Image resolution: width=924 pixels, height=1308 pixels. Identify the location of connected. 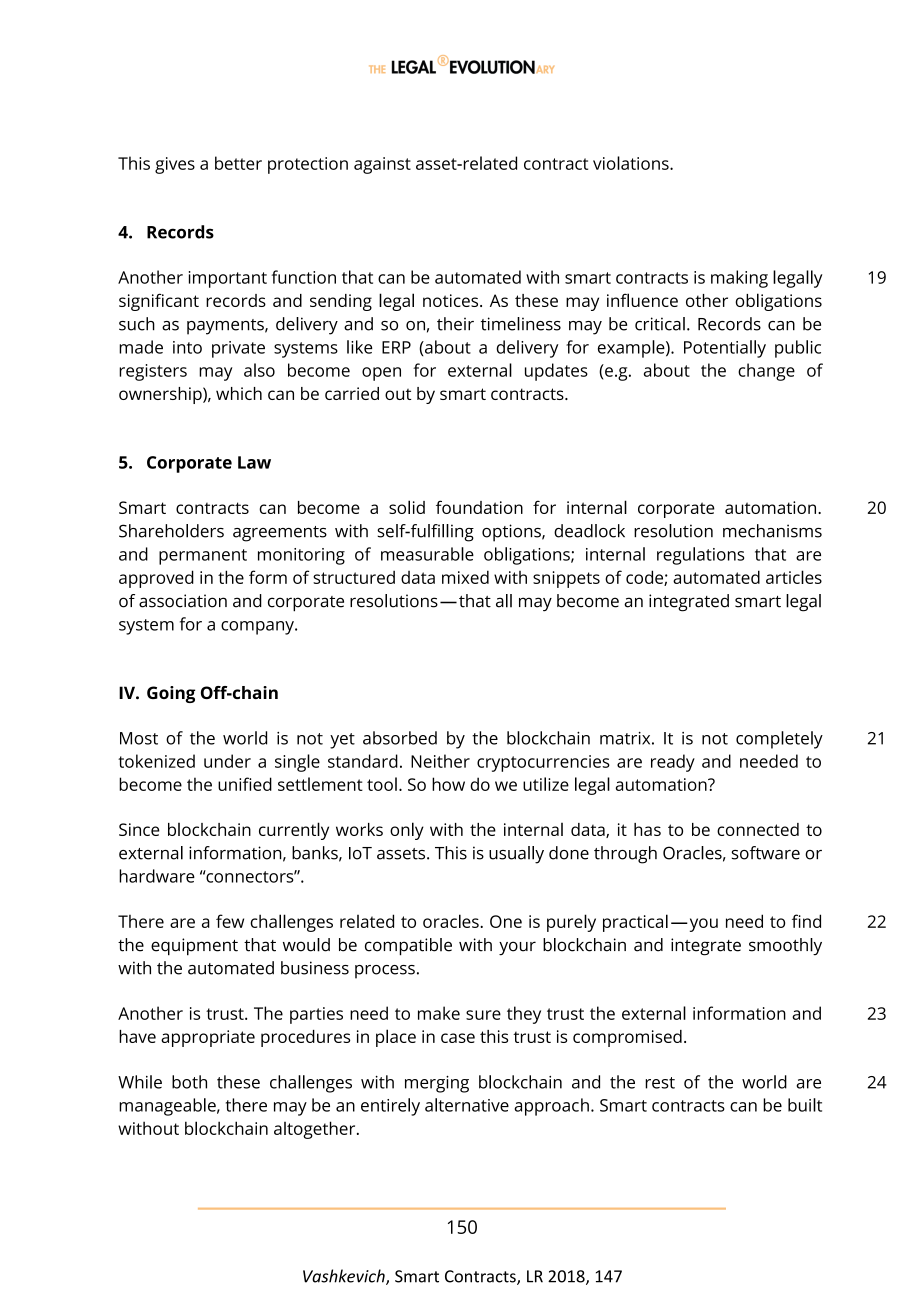
(758, 829).
